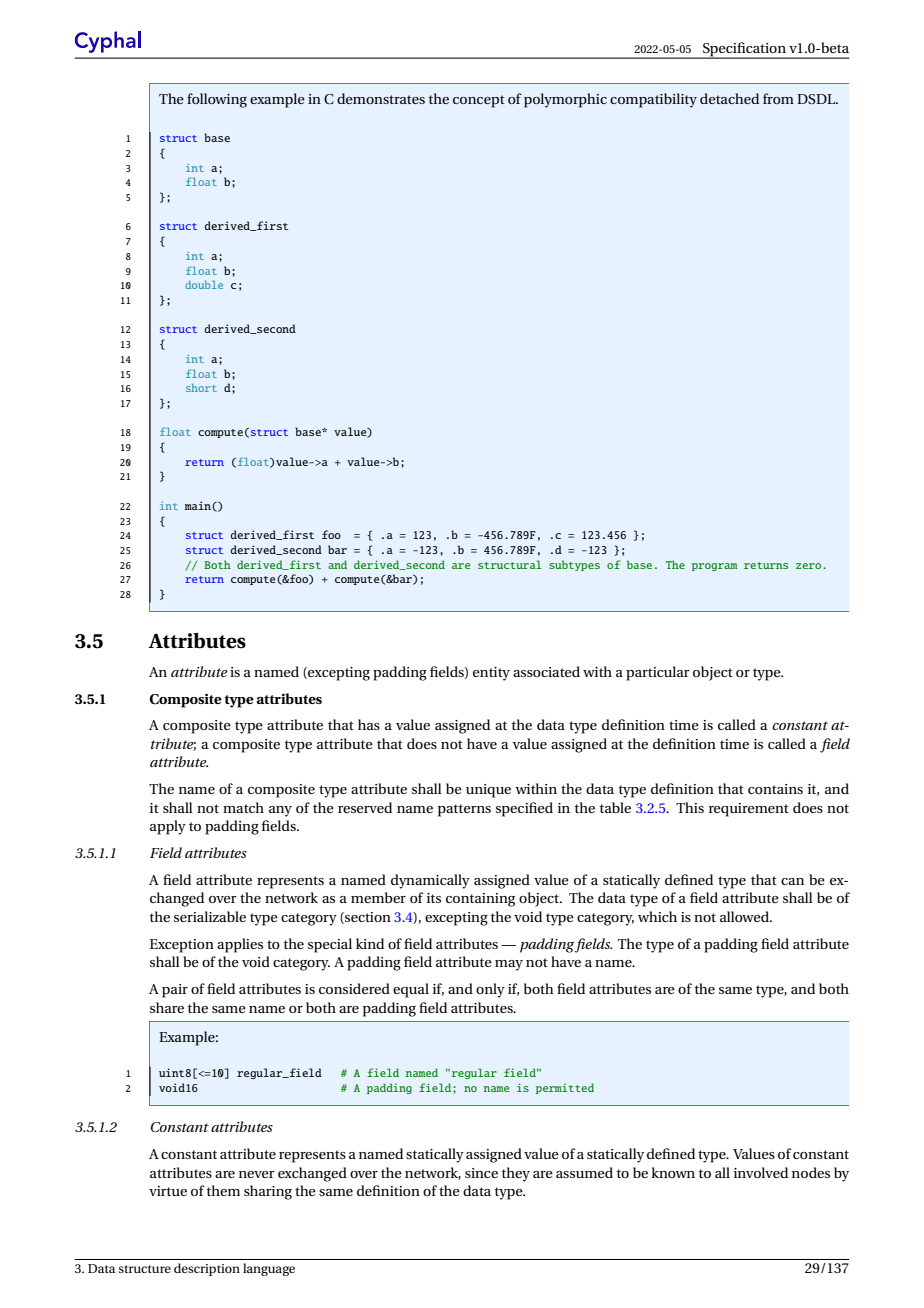 This page has width=924, height=1308. Describe the element at coordinates (729, 98) in the page. I see `detached` at that location.
